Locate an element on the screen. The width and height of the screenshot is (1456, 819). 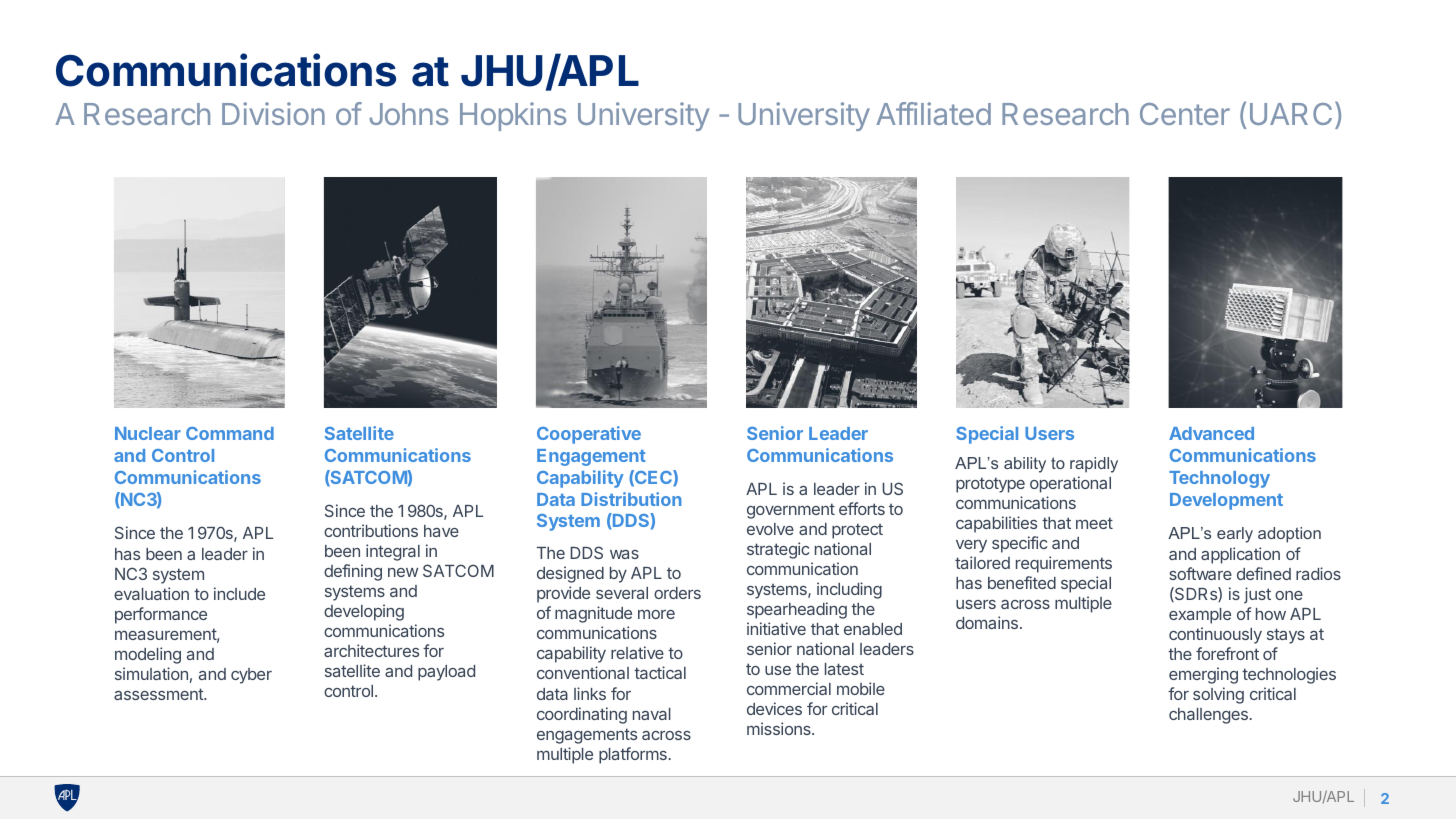
Center is located at coordinates (1185, 114).
